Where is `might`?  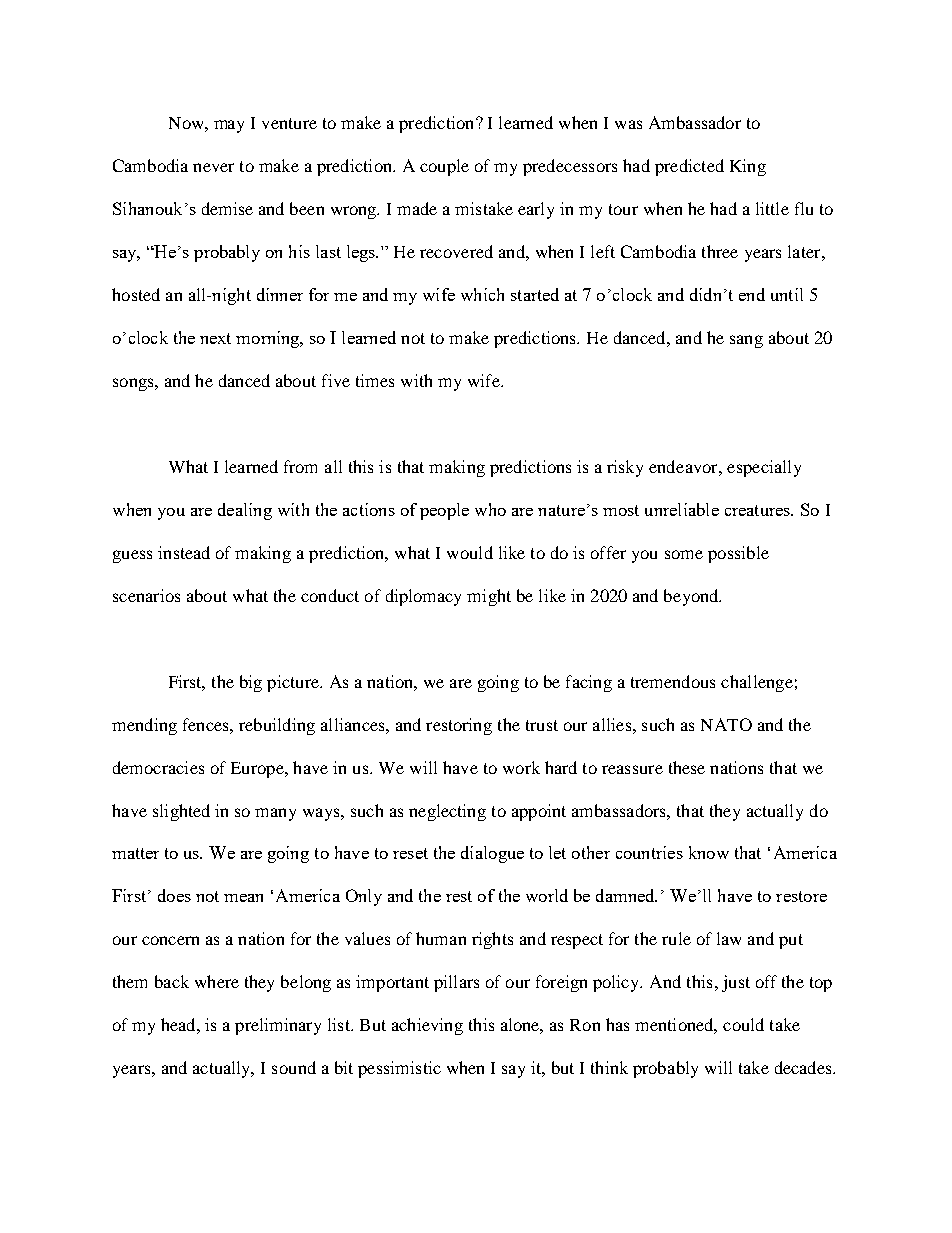
might is located at coordinates (489, 597).
